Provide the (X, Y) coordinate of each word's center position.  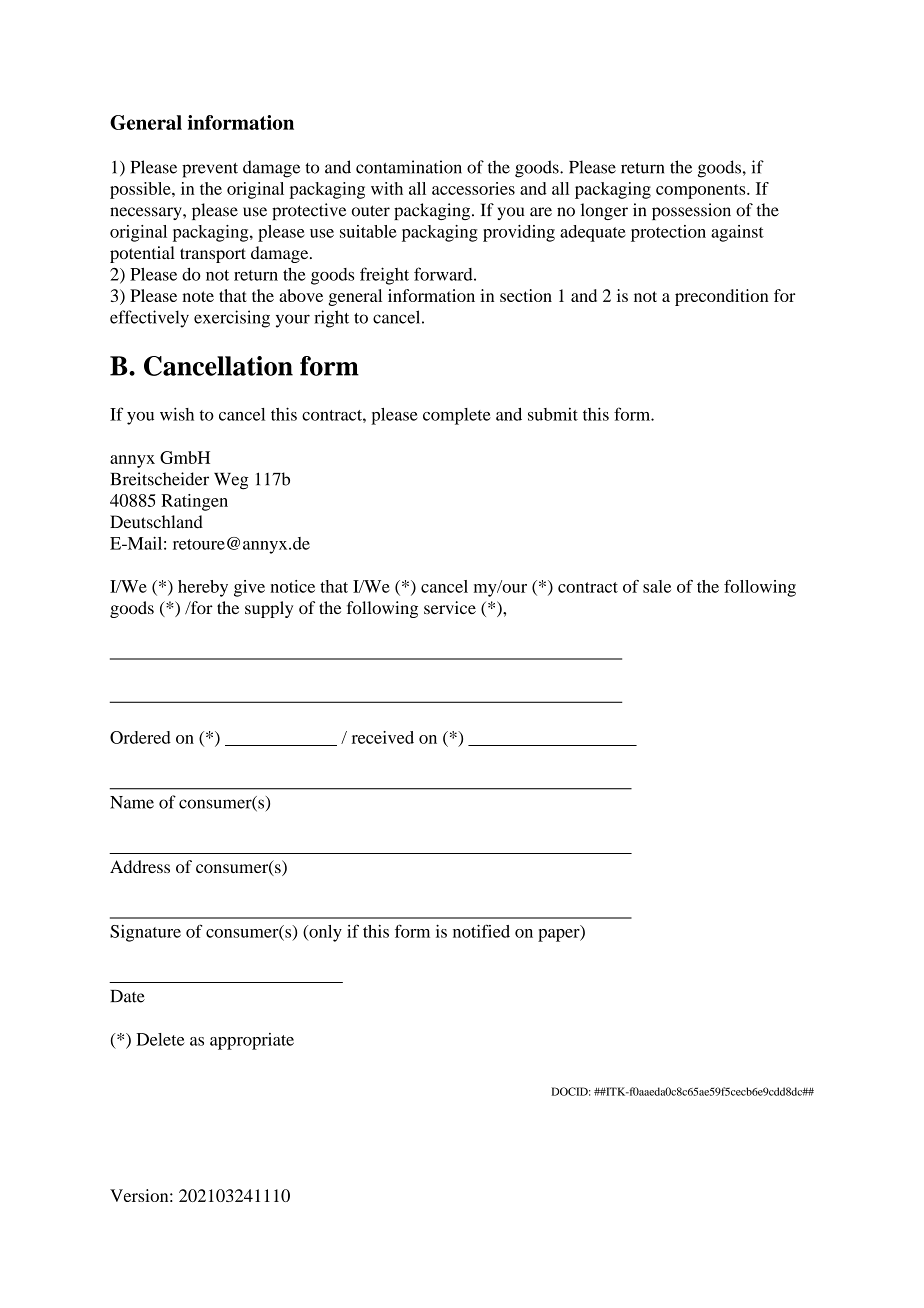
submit (553, 414)
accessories (473, 188)
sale (657, 586)
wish (177, 414)
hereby (203, 588)
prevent (210, 170)
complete (457, 416)
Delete (160, 1039)
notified (481, 931)
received (383, 737)
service (450, 607)
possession (691, 211)
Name (132, 802)
